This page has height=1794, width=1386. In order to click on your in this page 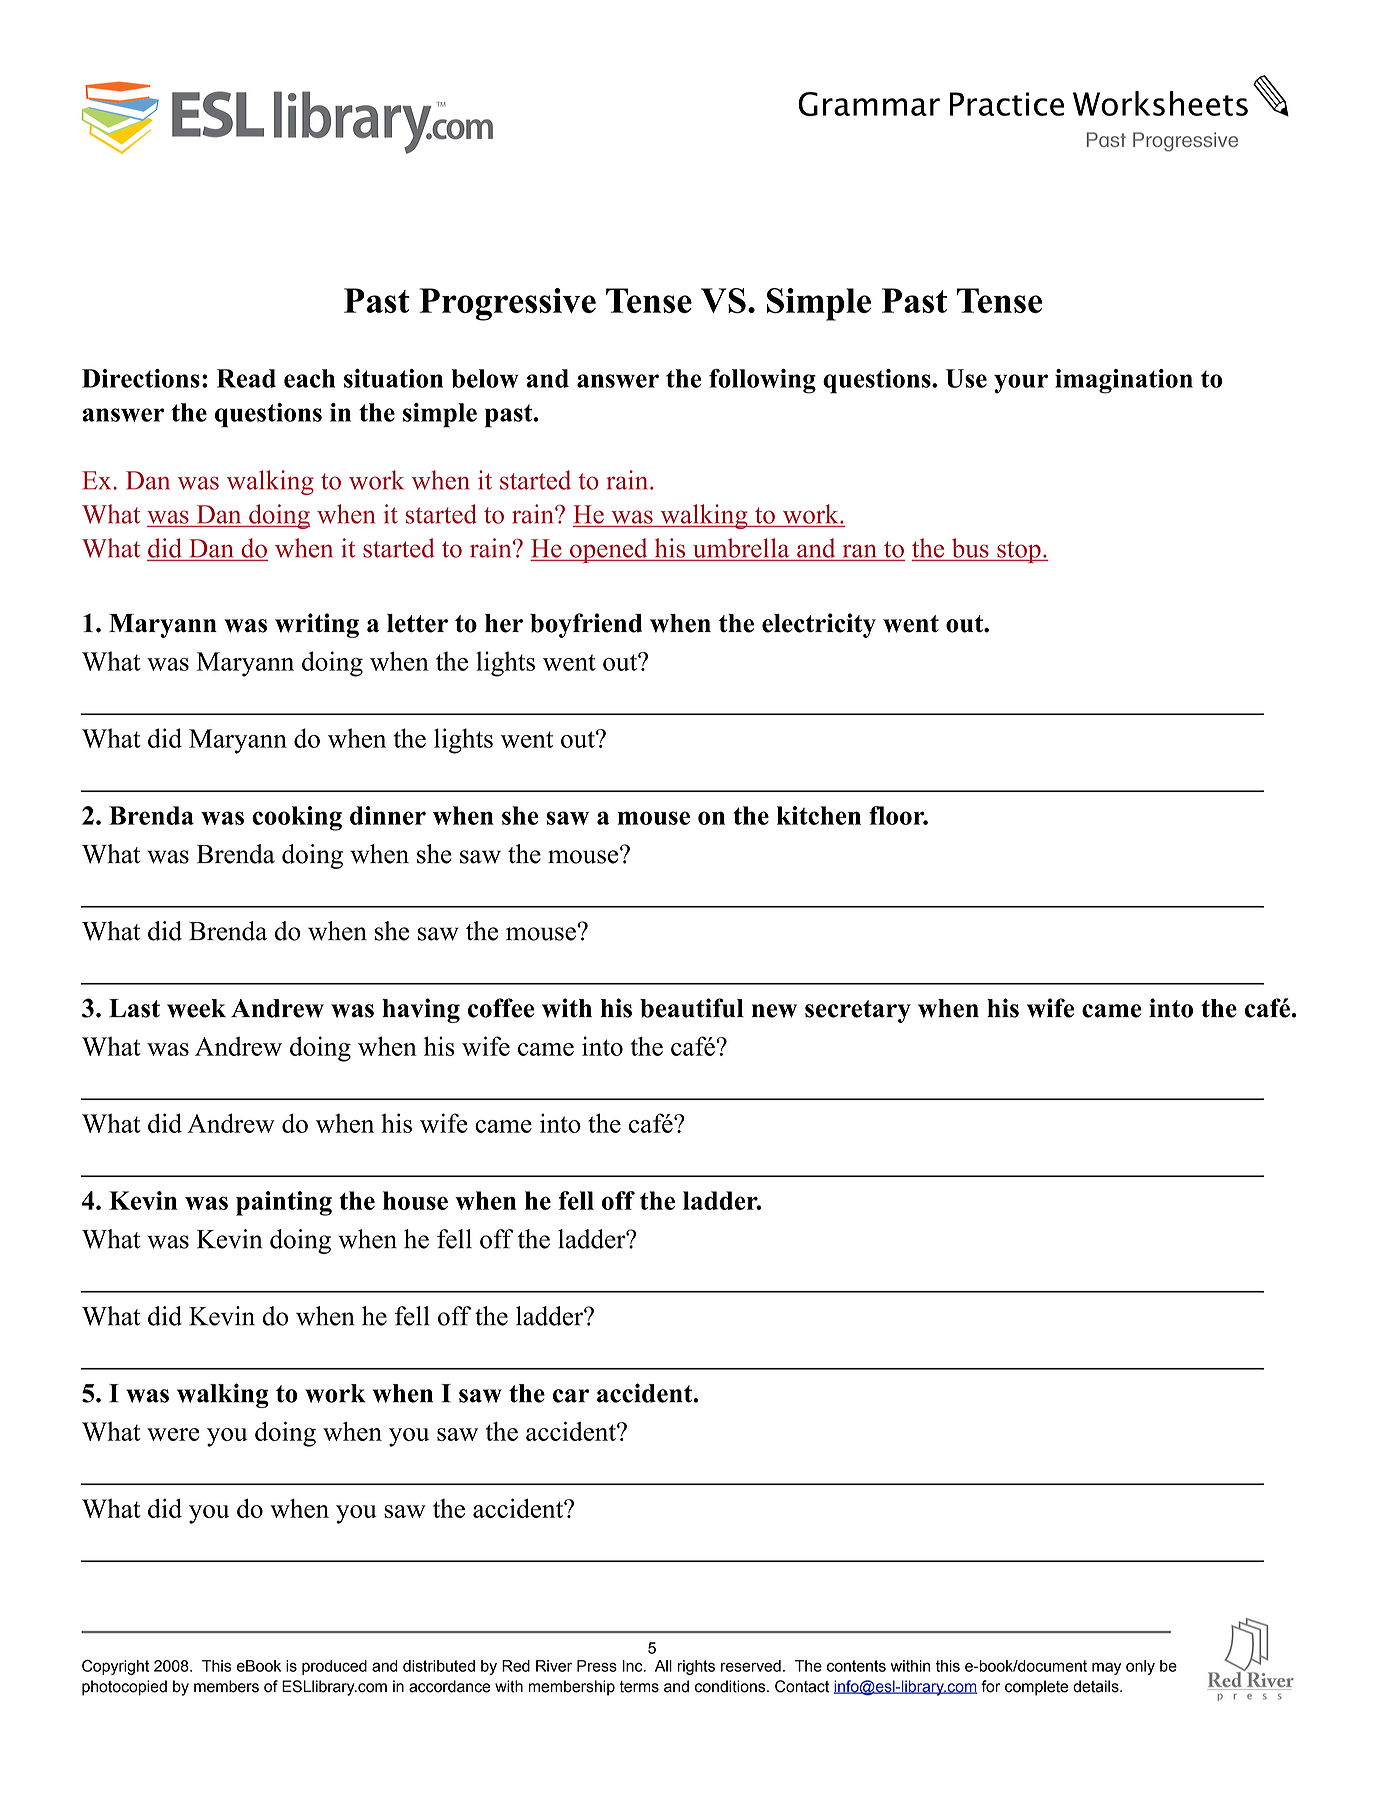, I will do `click(1021, 384)`.
